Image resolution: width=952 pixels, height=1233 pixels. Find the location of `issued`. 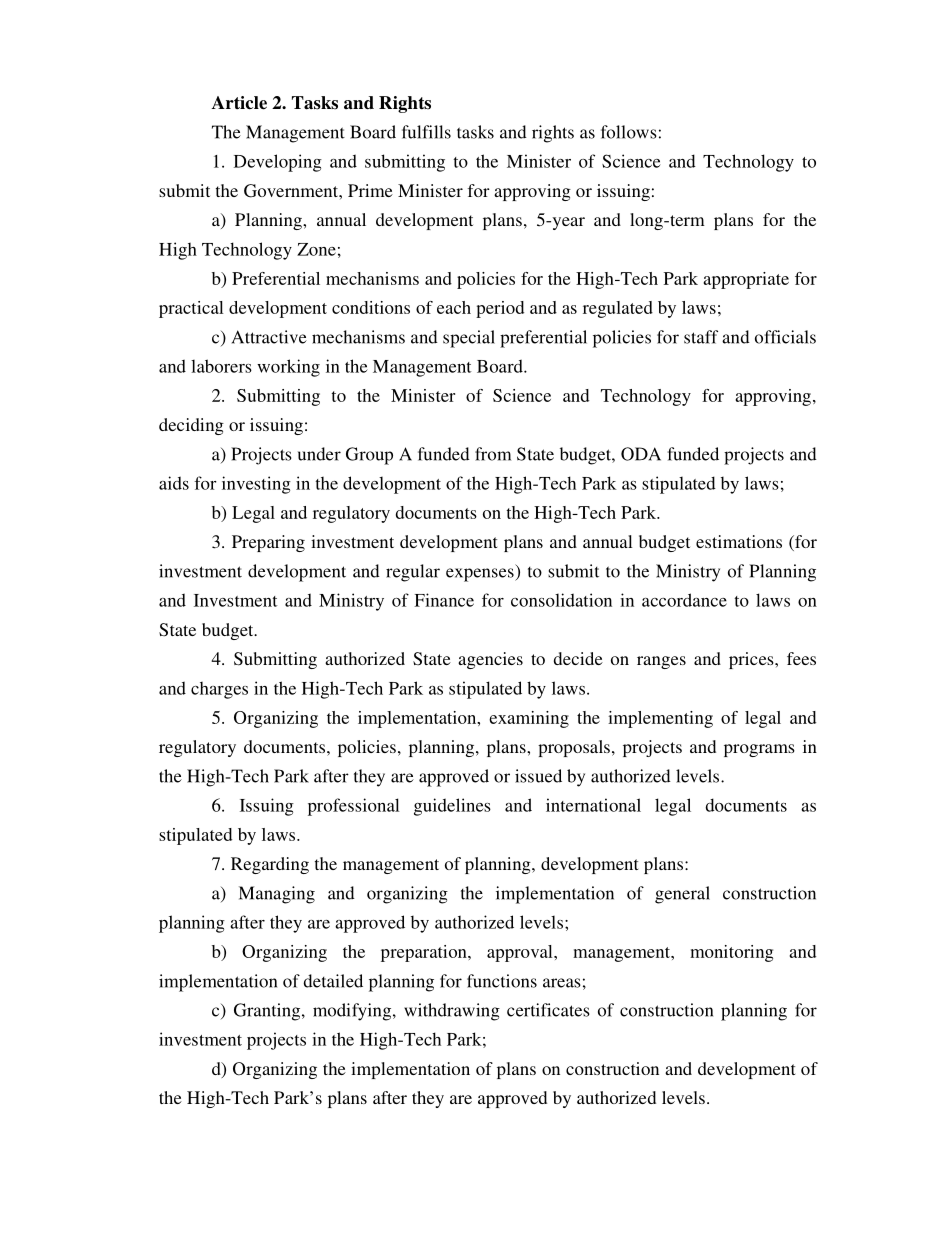

issued is located at coordinates (538, 776).
